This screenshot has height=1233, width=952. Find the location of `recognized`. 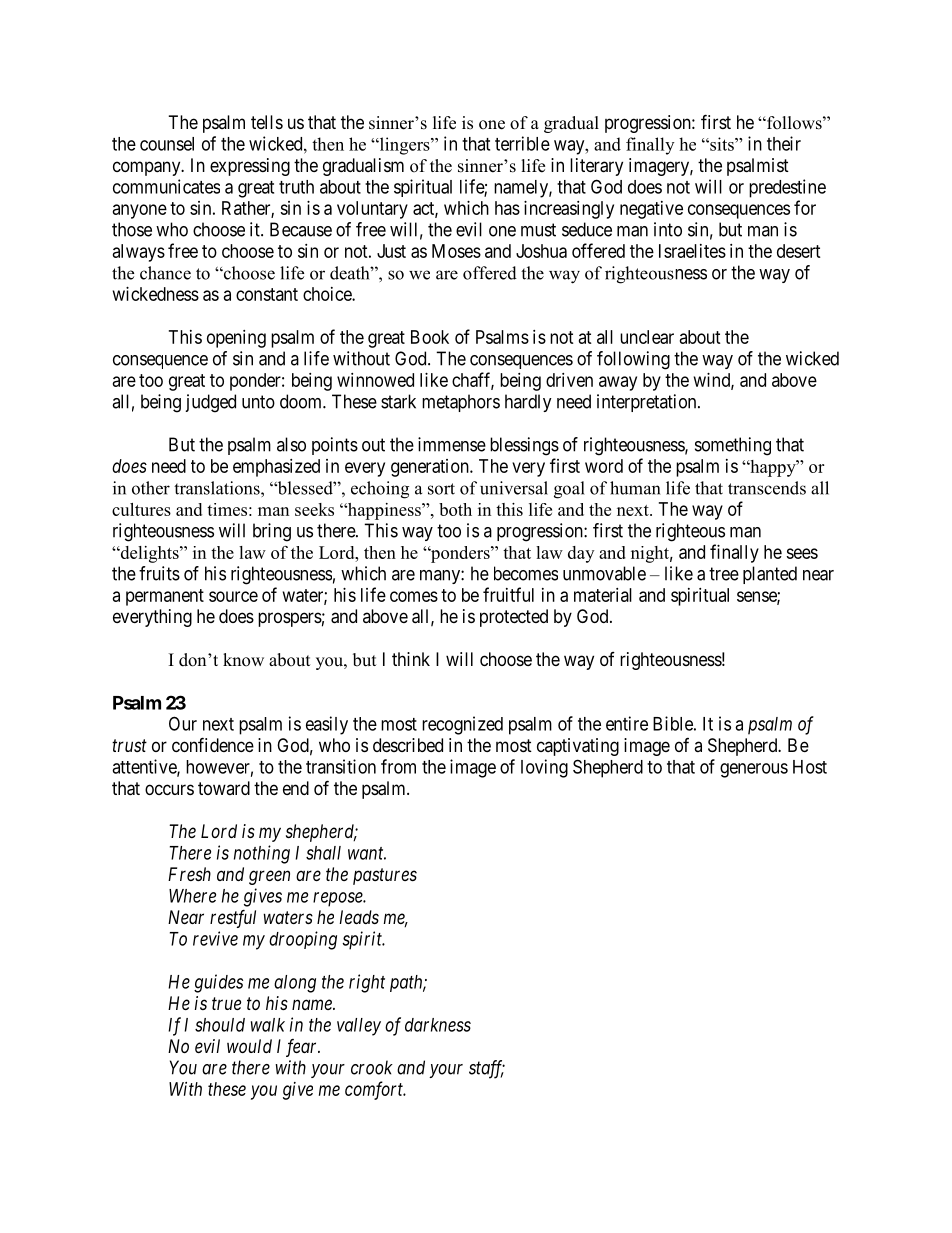

recognized is located at coordinates (462, 725).
